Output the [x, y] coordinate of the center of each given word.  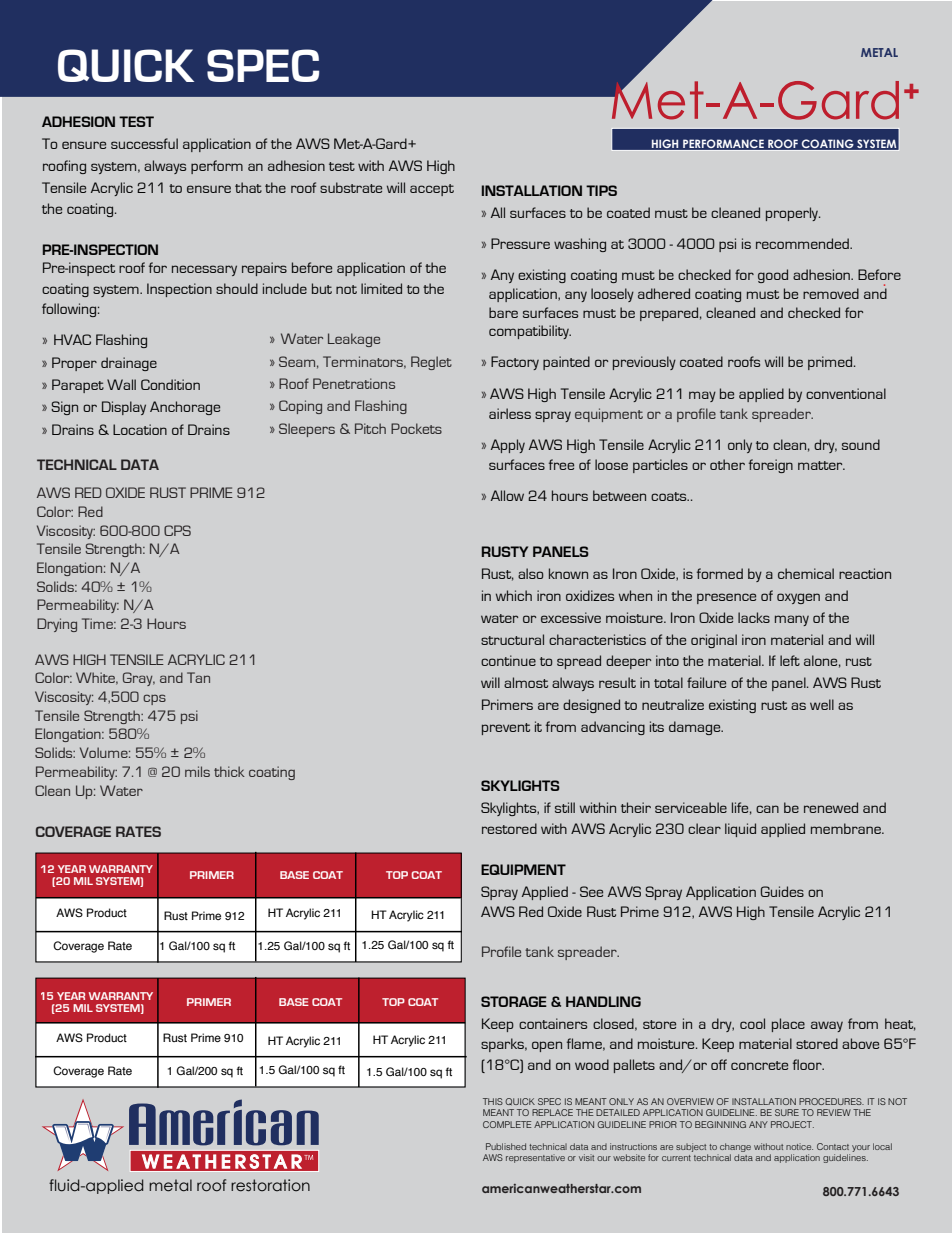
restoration [270, 1185]
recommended [803, 243]
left [790, 660]
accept [432, 190]
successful [144, 143]
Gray [139, 679]
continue [508, 660]
